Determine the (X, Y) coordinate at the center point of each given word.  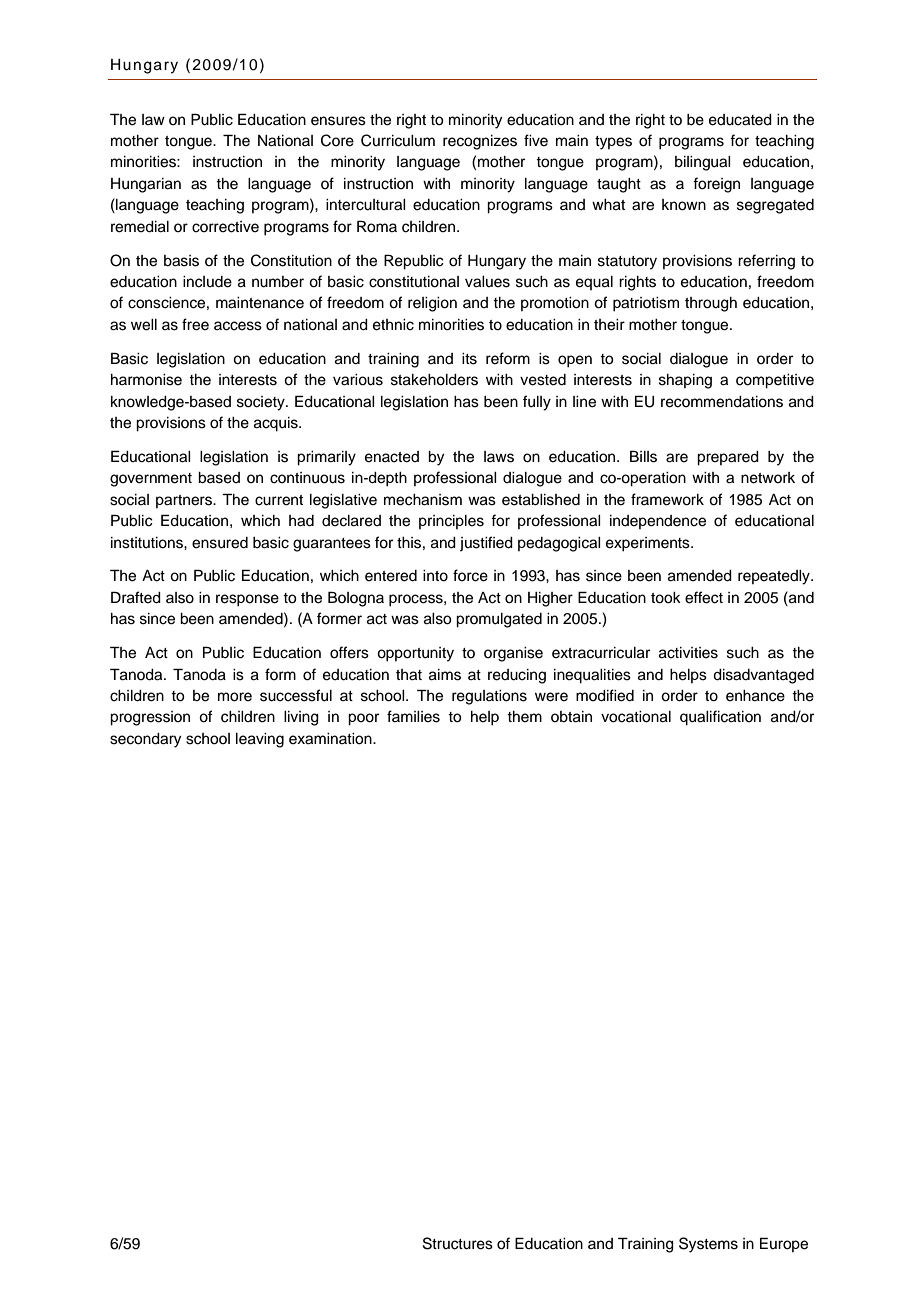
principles (451, 522)
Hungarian (146, 185)
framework (667, 499)
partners (185, 501)
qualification (720, 718)
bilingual (703, 163)
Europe (784, 1244)
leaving (260, 740)
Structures (458, 1243)
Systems (708, 1245)
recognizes (480, 142)
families (413, 716)
